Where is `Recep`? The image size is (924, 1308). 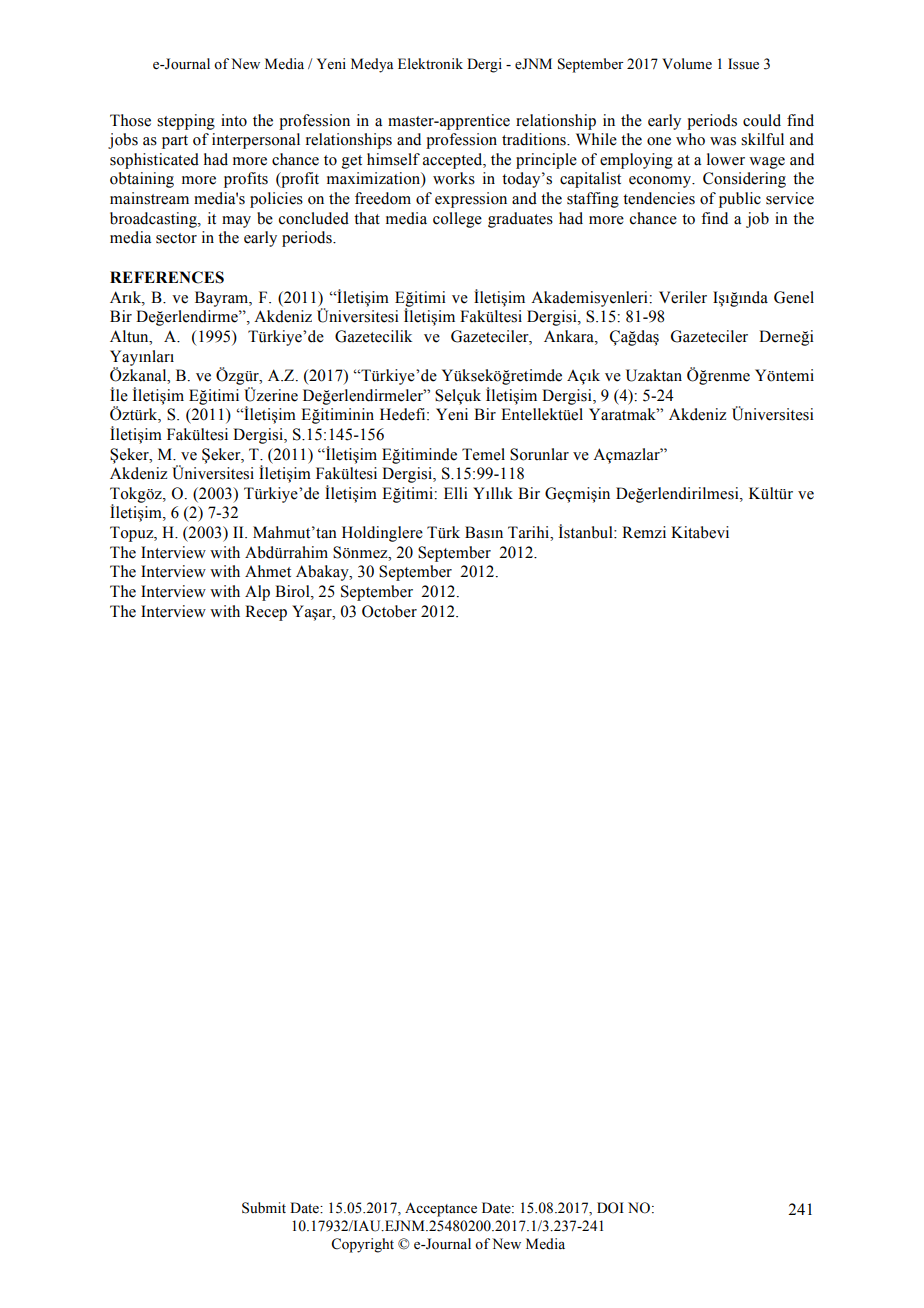
Recep is located at coordinates (266, 613).
